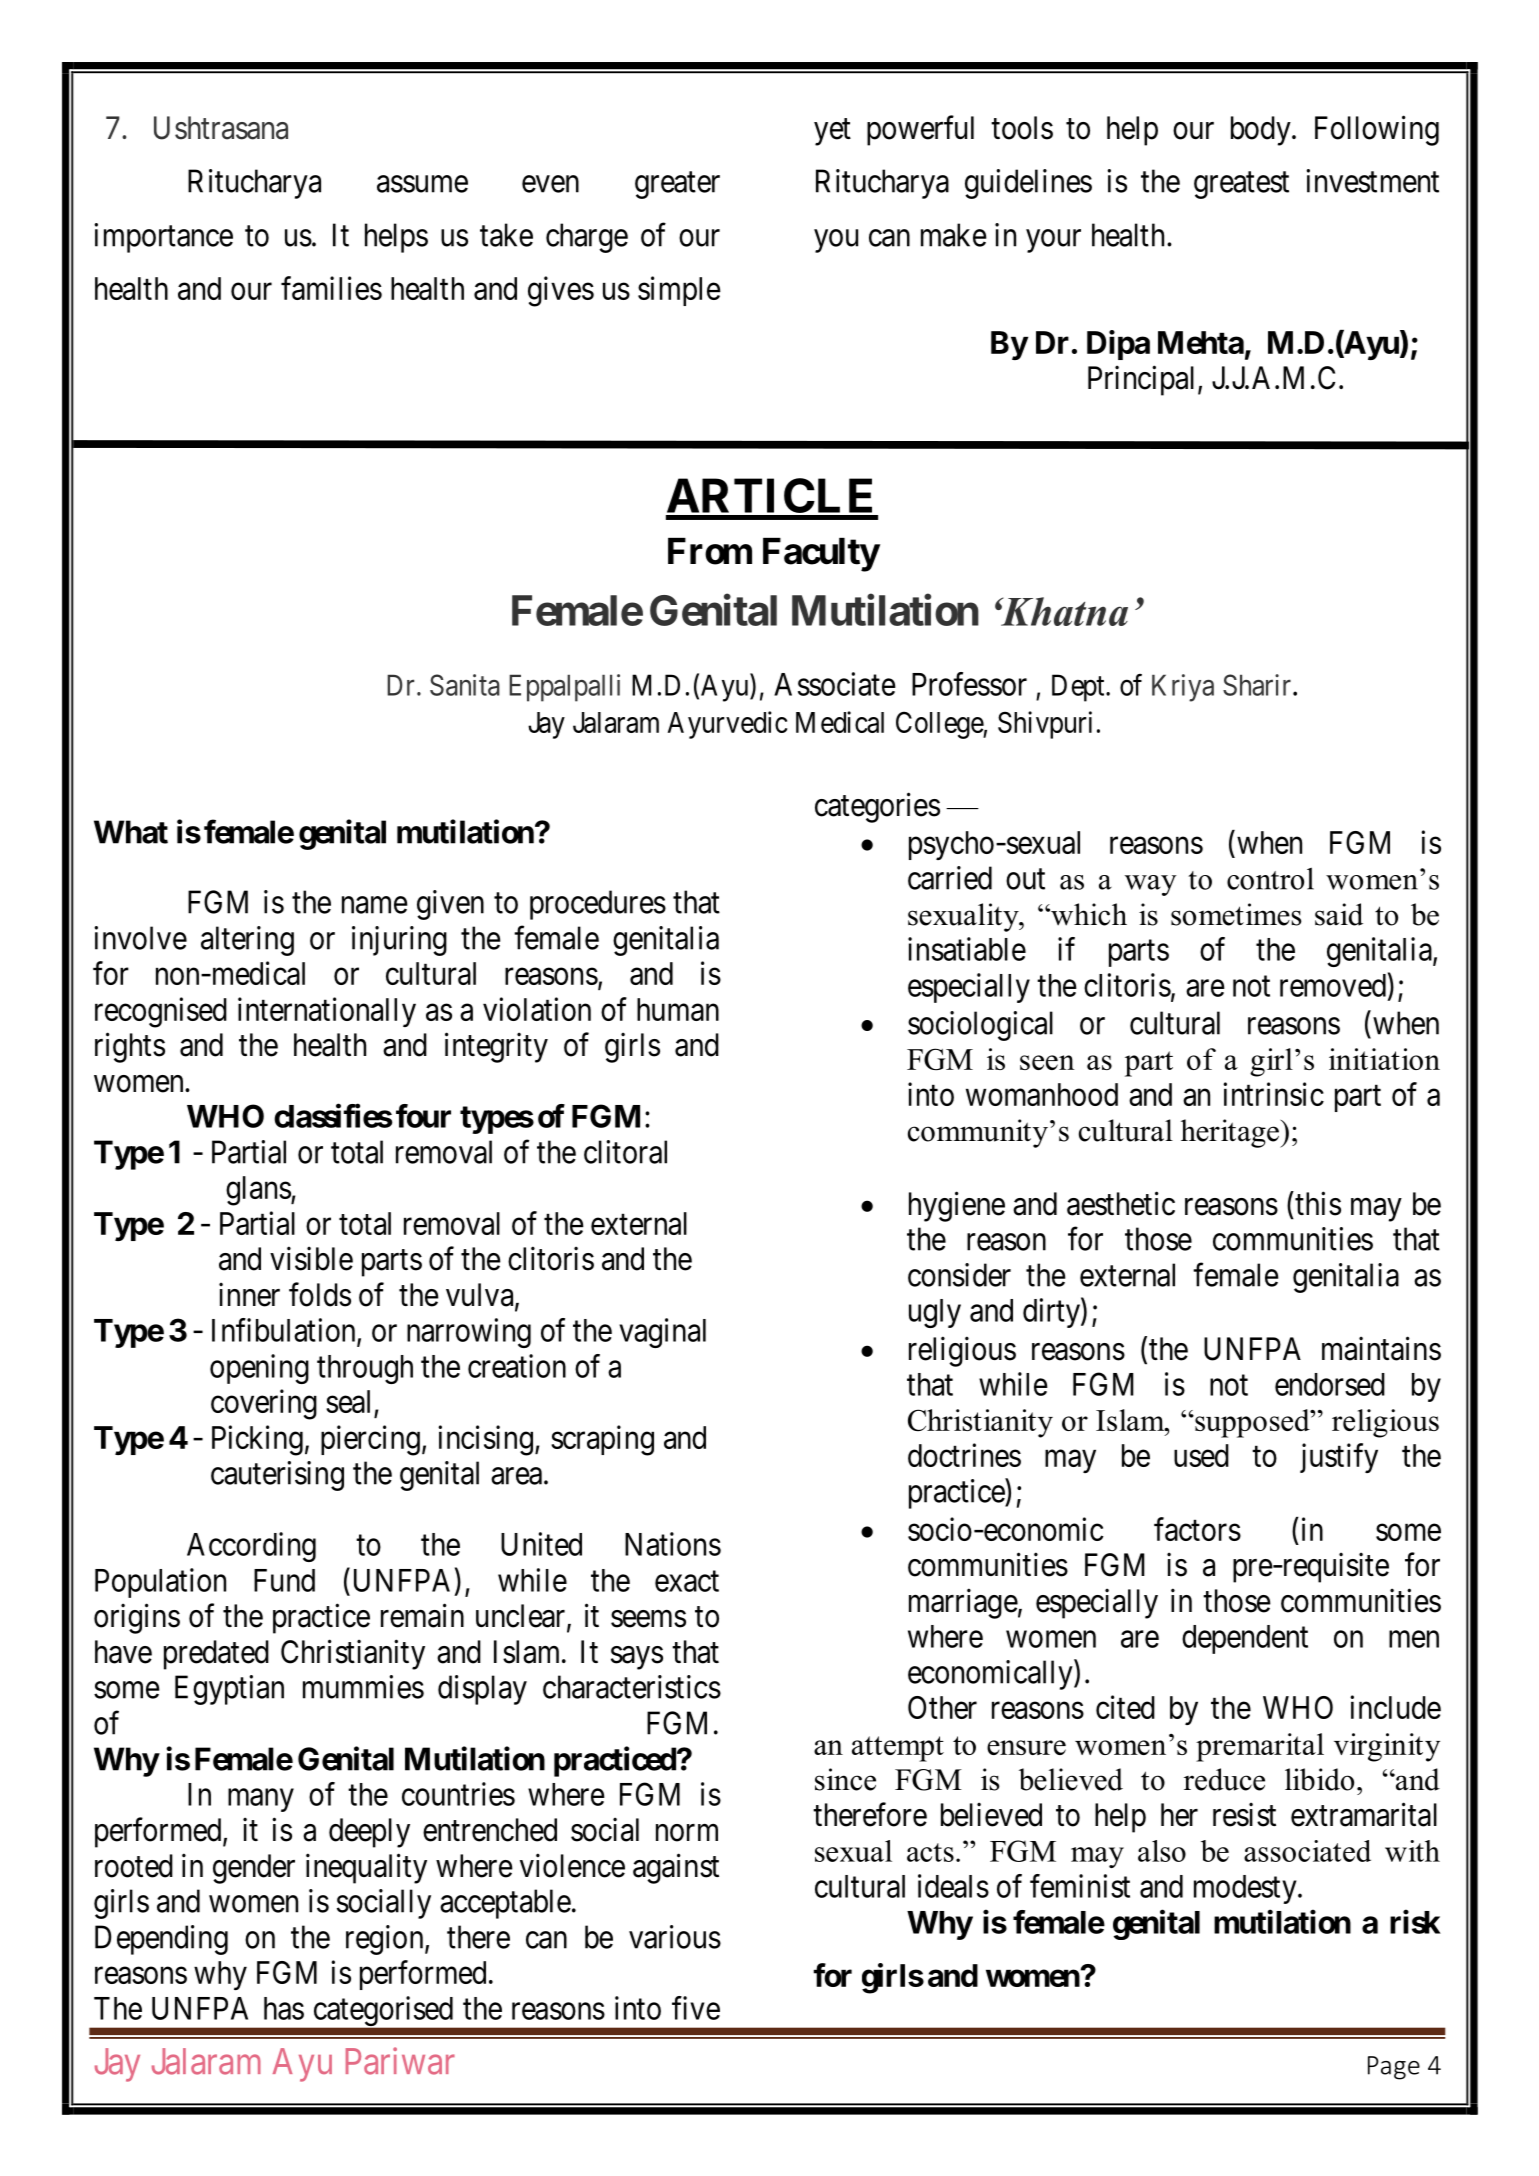  Describe the element at coordinates (677, 185) in the screenshot. I see `greater` at that location.
